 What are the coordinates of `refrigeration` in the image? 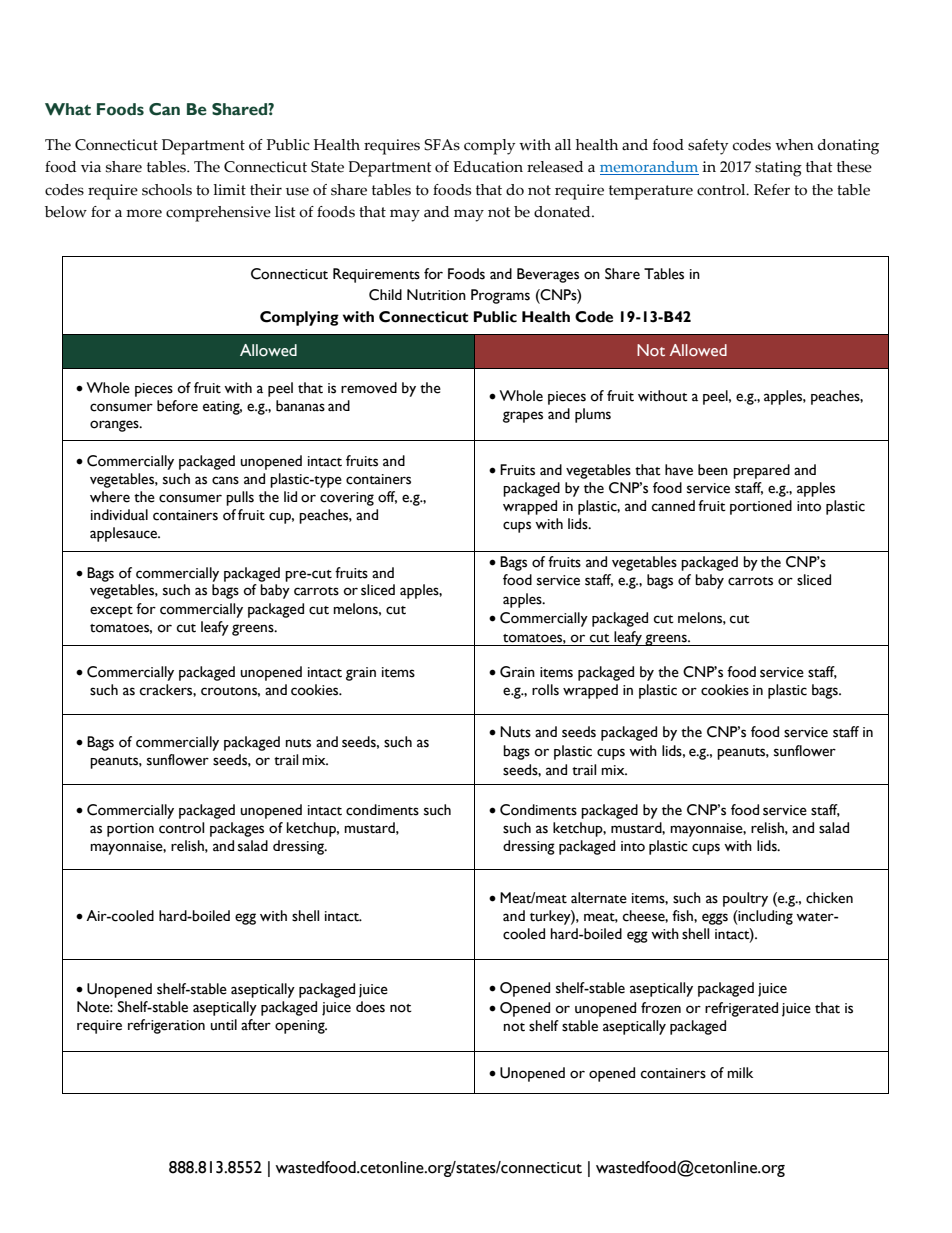 It's located at (166, 1026).
